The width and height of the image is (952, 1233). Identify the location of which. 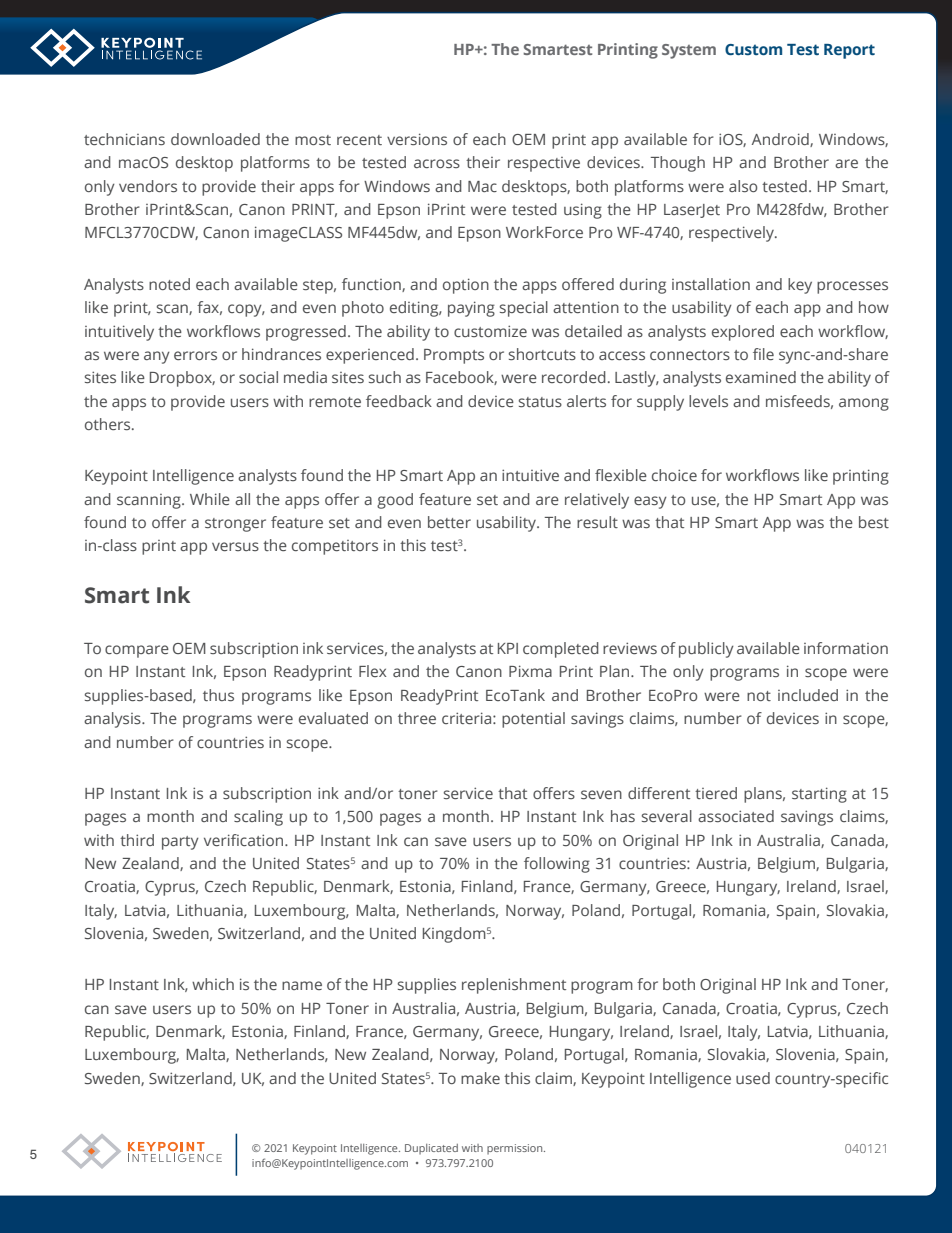
(213, 984).
